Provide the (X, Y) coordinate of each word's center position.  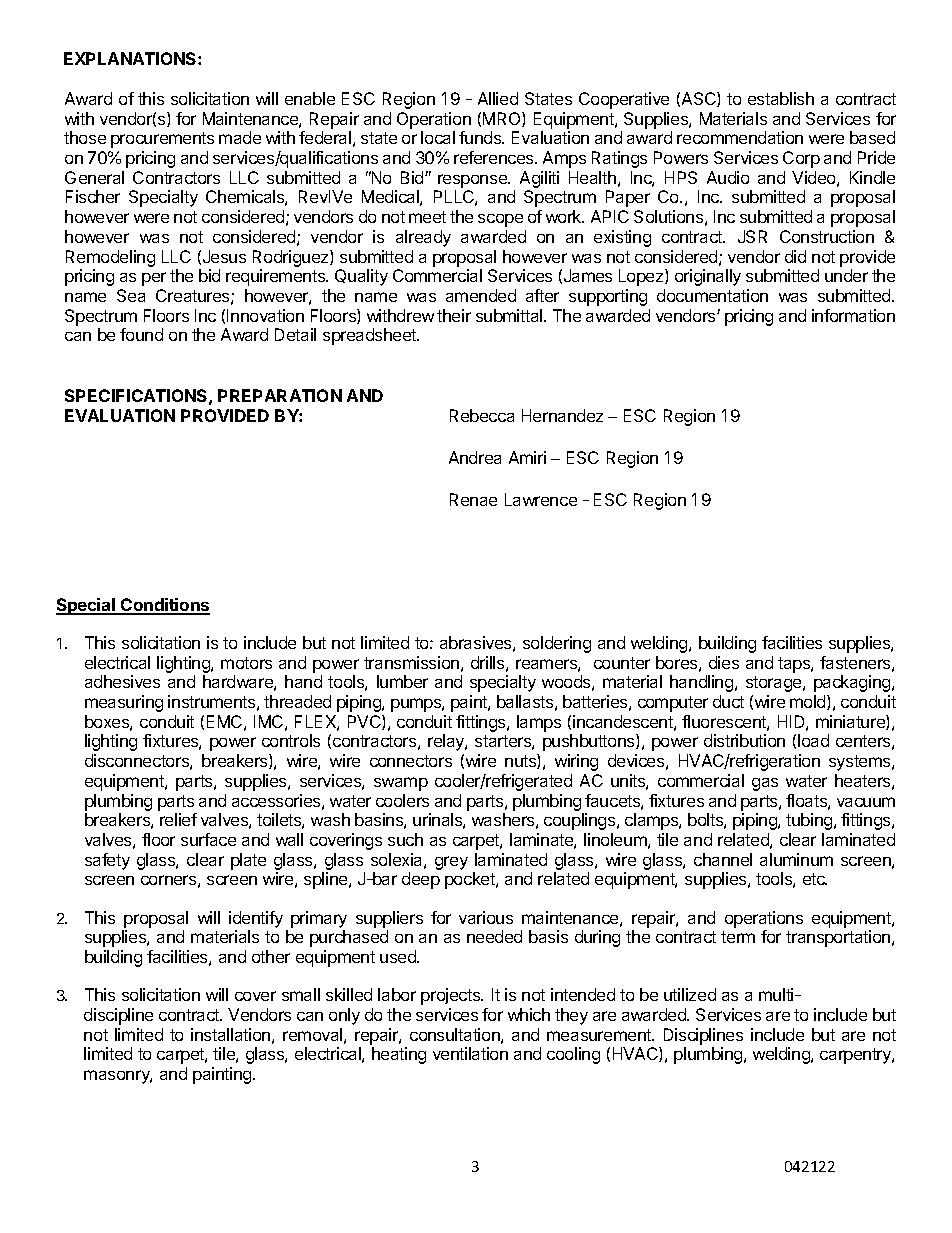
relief (178, 819)
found (141, 334)
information (853, 315)
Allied (498, 98)
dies (724, 662)
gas (765, 784)
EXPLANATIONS (131, 58)
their (454, 315)
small (301, 994)
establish (781, 98)
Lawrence (541, 499)
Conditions (164, 606)
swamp (401, 784)
